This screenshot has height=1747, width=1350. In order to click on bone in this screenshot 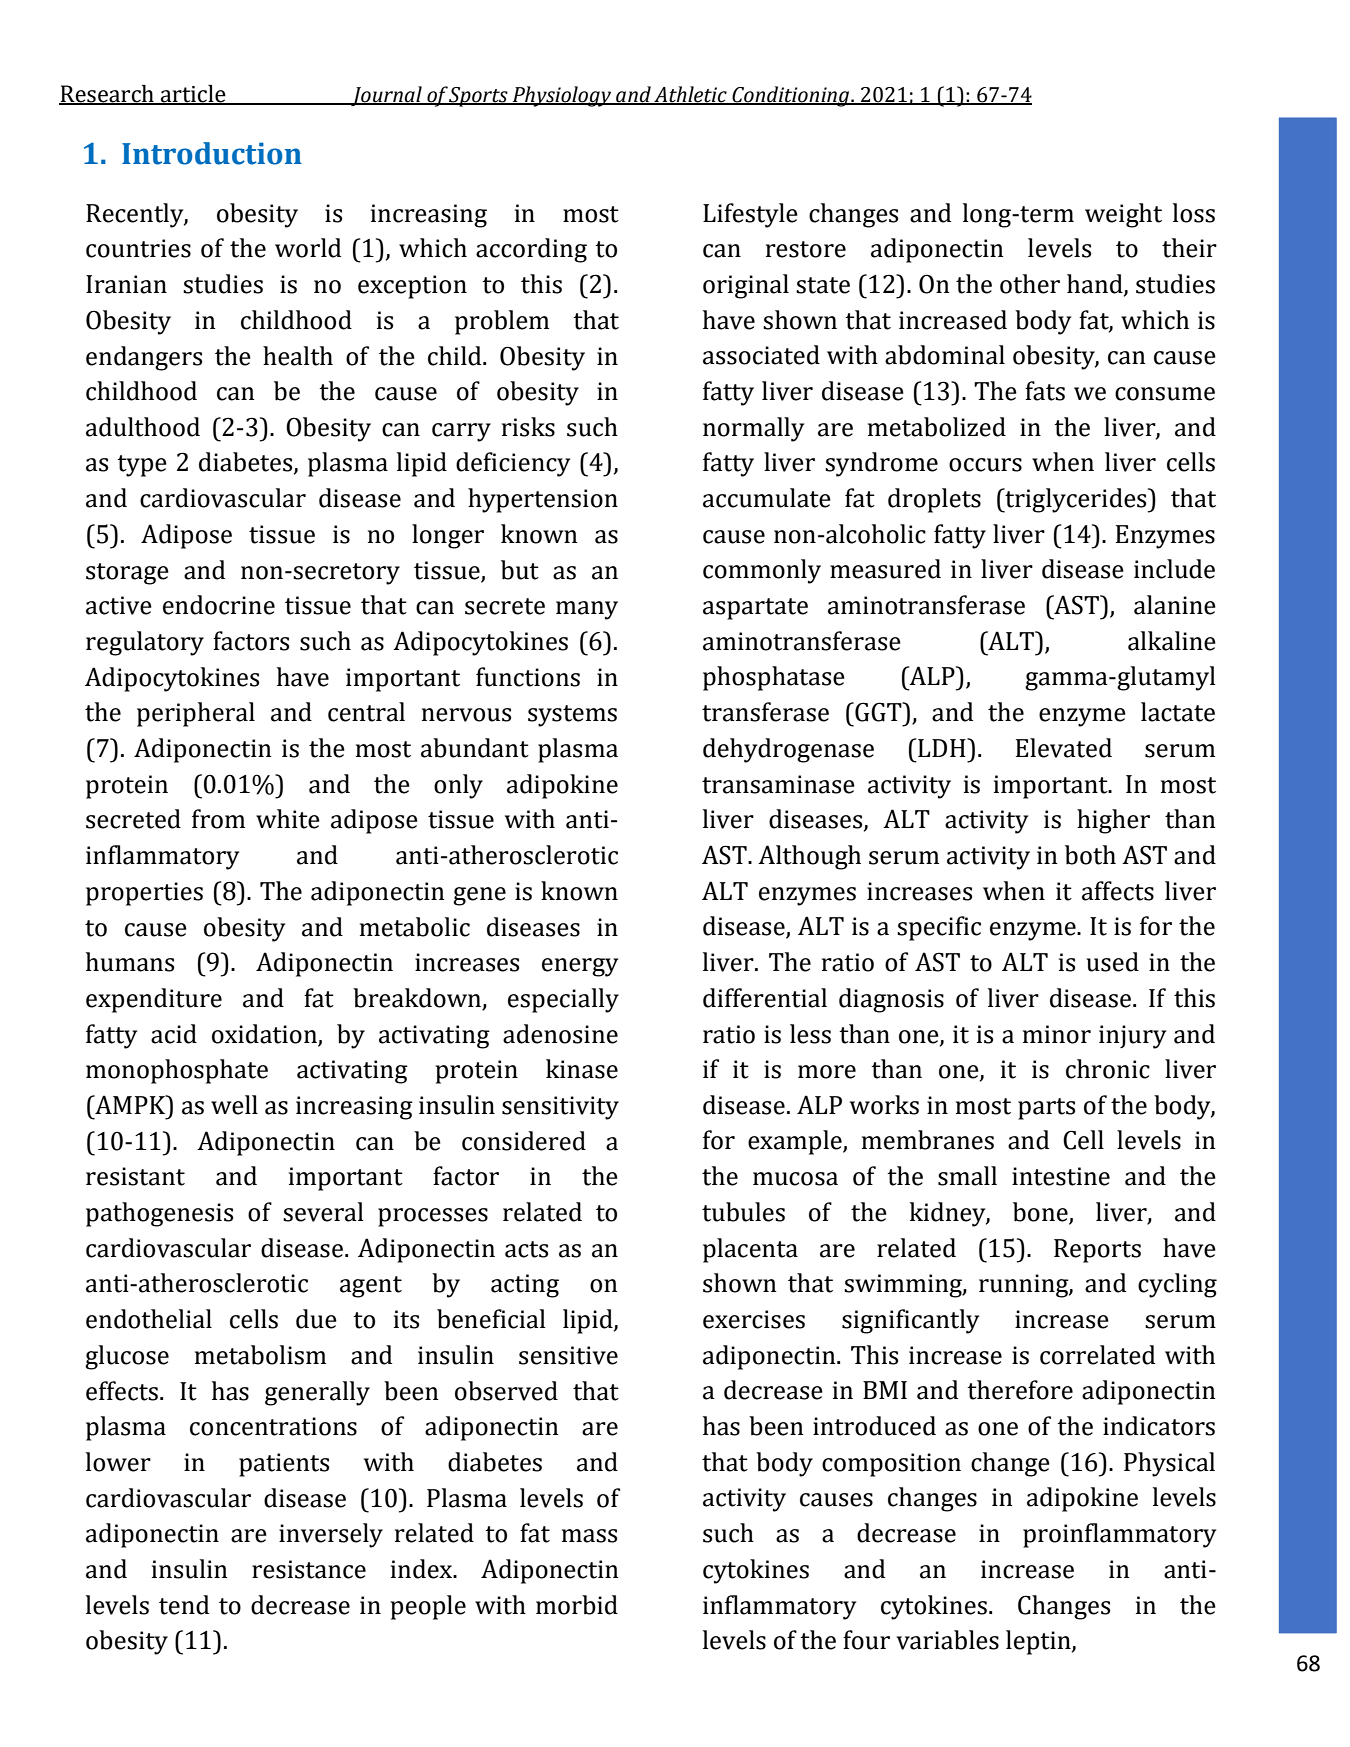, I will do `click(1041, 1213)`.
